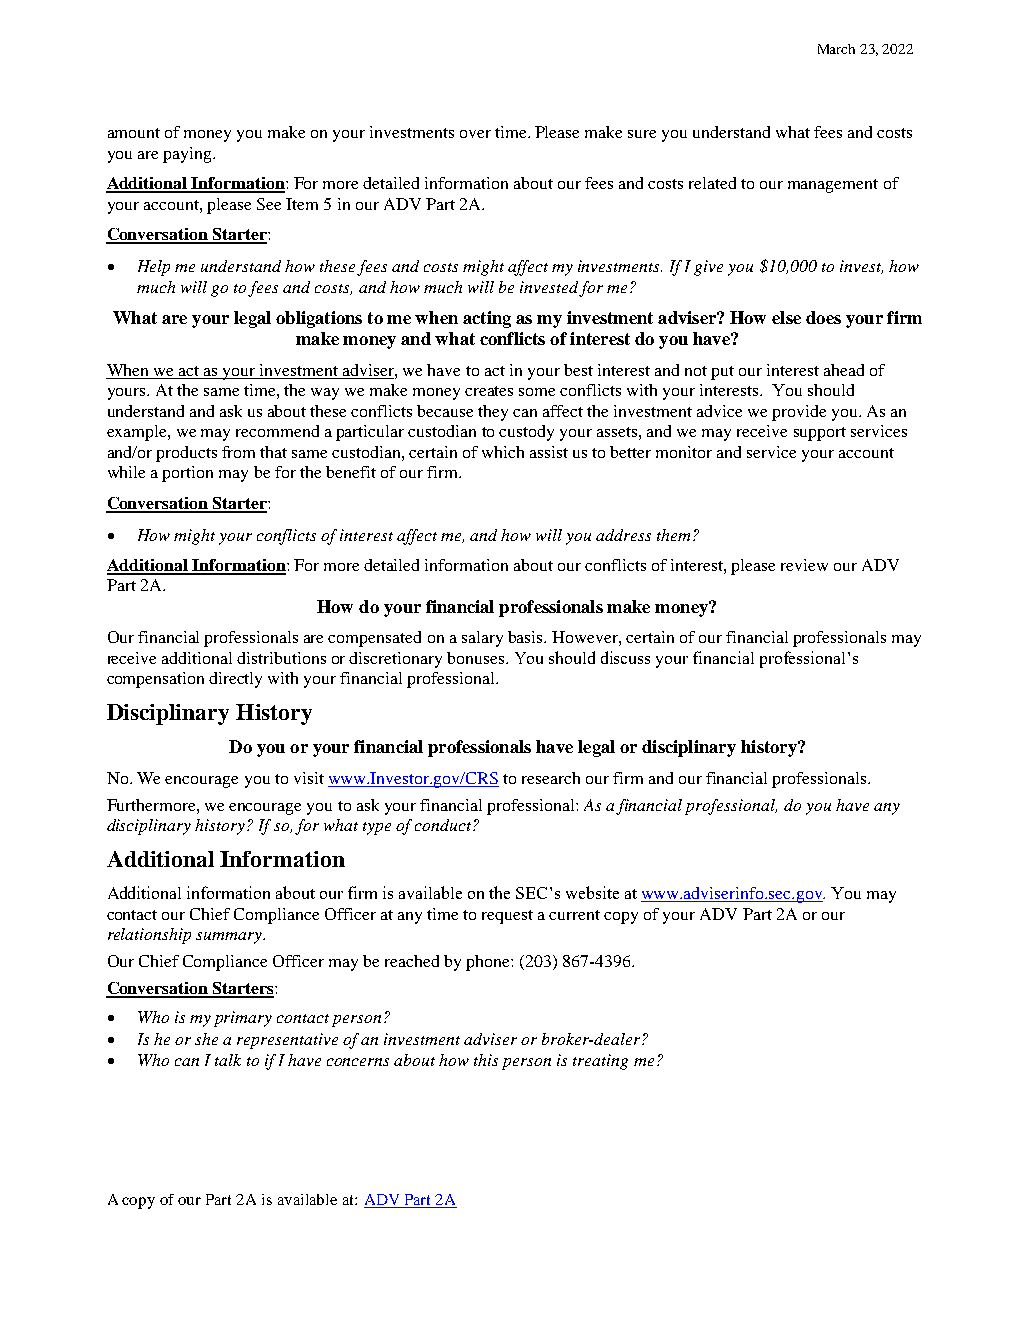 The height and width of the image is (1339, 1035). Describe the element at coordinates (486, 1060) in the image. I see `this` at that location.
